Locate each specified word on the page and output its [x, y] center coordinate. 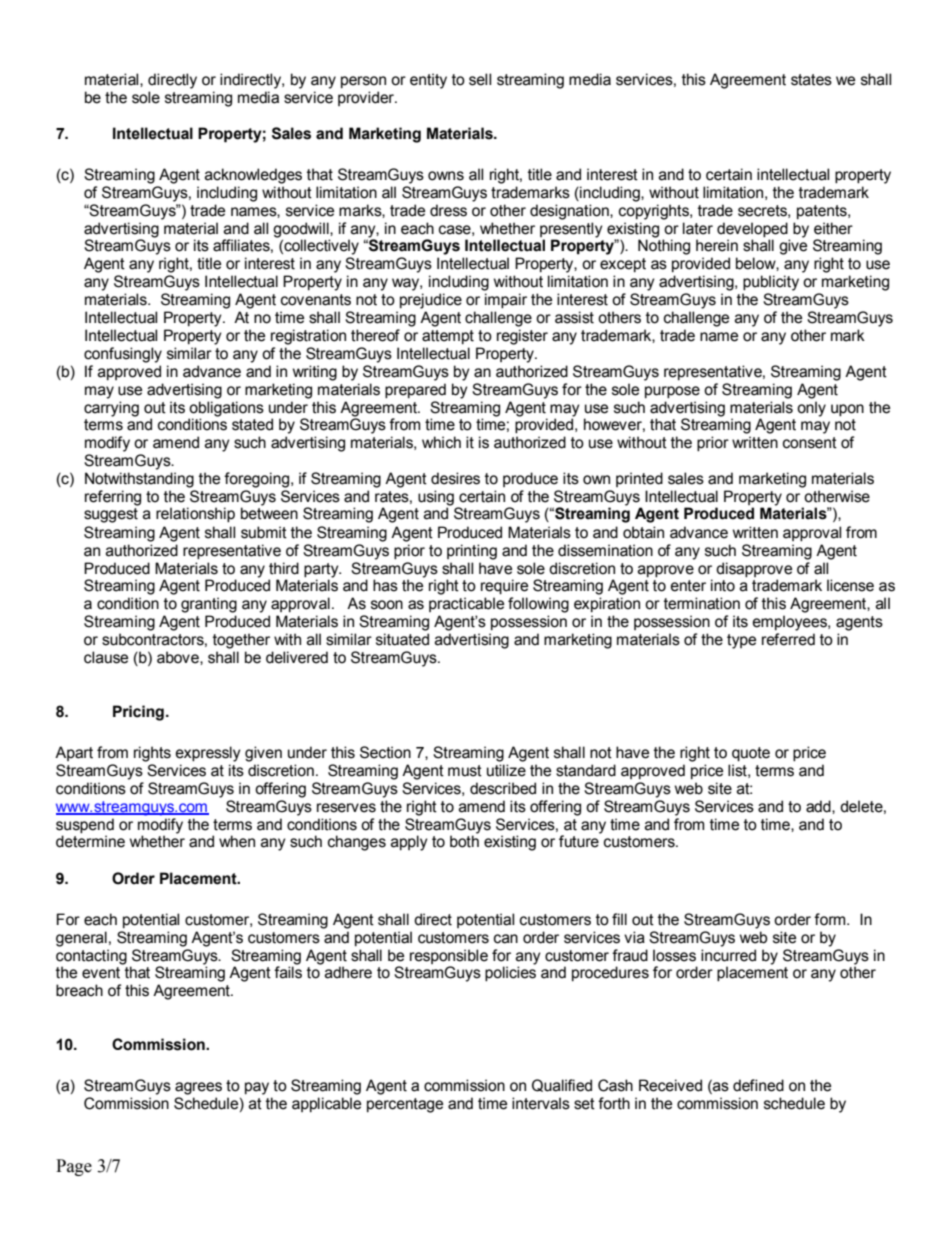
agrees [198, 1088]
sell [480, 79]
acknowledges [253, 176]
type [741, 641]
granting [209, 605]
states [811, 80]
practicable [466, 604]
